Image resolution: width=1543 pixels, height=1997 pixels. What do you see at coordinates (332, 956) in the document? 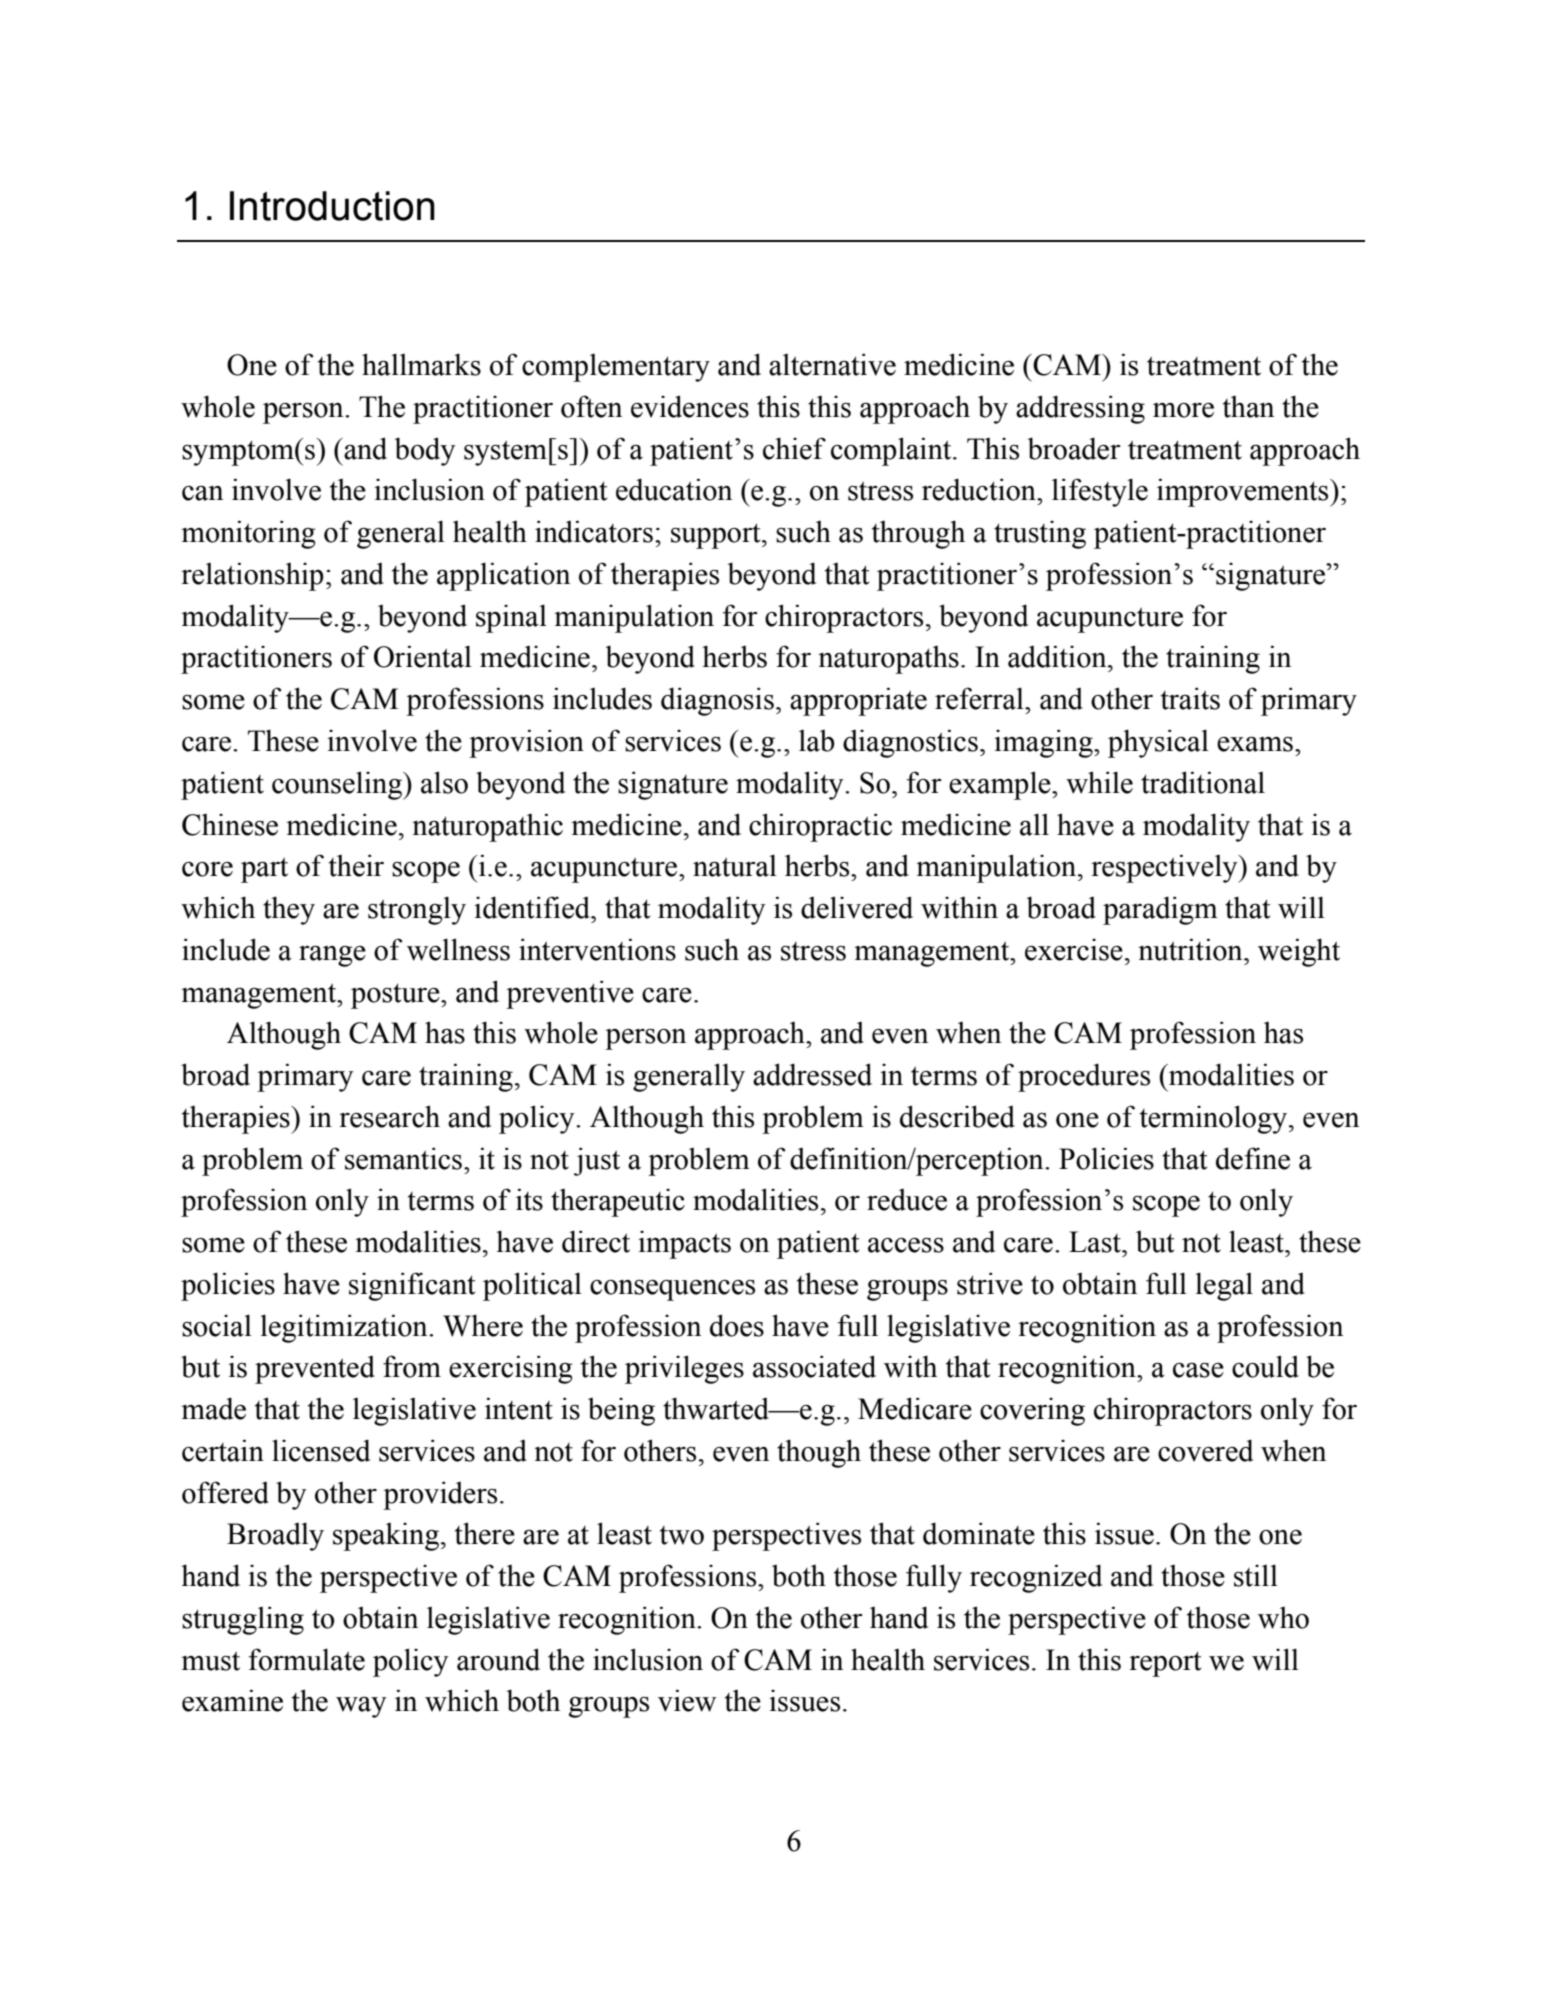
I see `range` at bounding box center [332, 956].
